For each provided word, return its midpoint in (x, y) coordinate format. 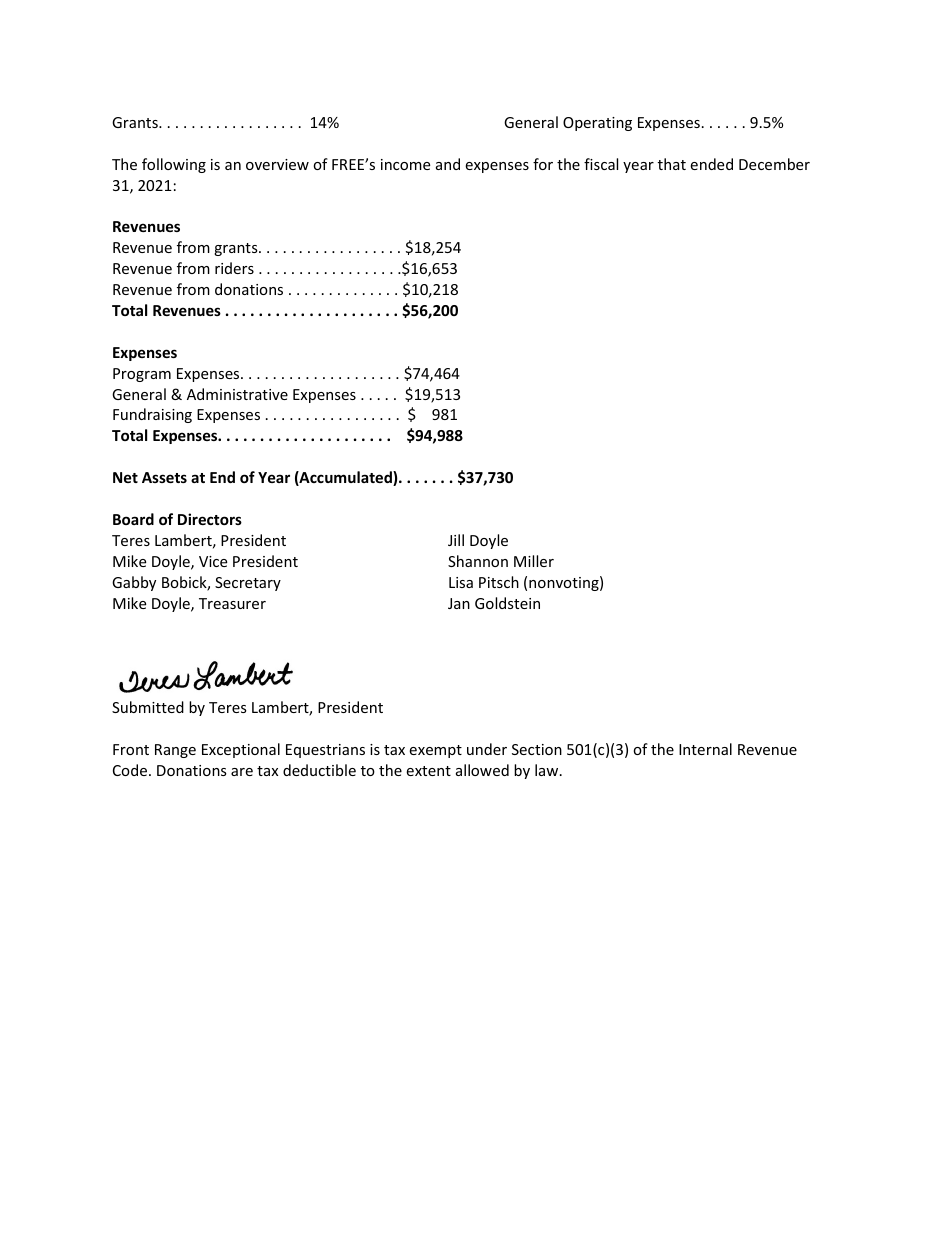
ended (711, 164)
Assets (164, 477)
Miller (534, 561)
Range (175, 751)
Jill (456, 540)
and (448, 164)
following (174, 165)
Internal (705, 749)
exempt (435, 751)
